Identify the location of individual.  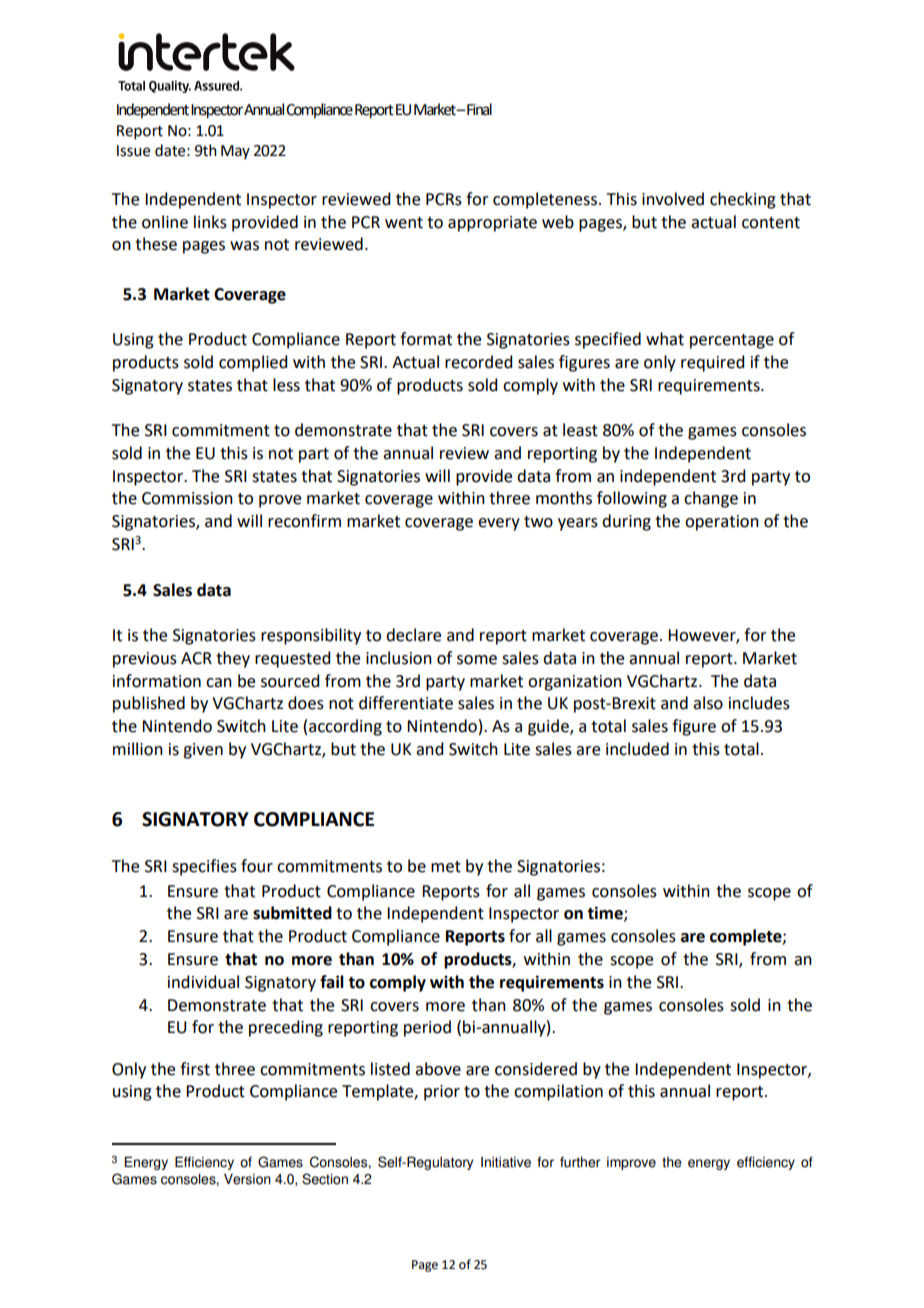
(203, 982).
